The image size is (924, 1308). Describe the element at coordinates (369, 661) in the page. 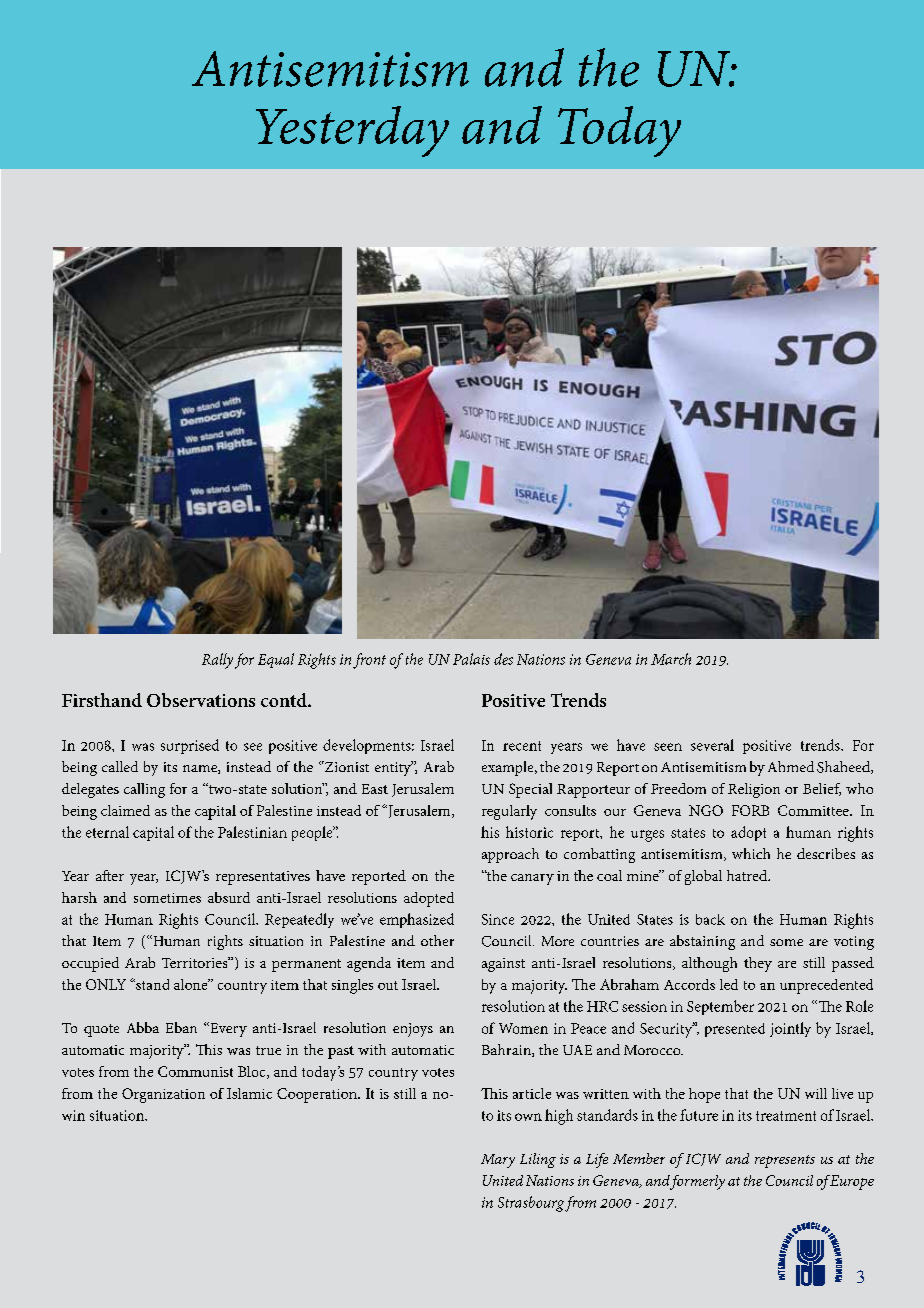

I see `front` at that location.
